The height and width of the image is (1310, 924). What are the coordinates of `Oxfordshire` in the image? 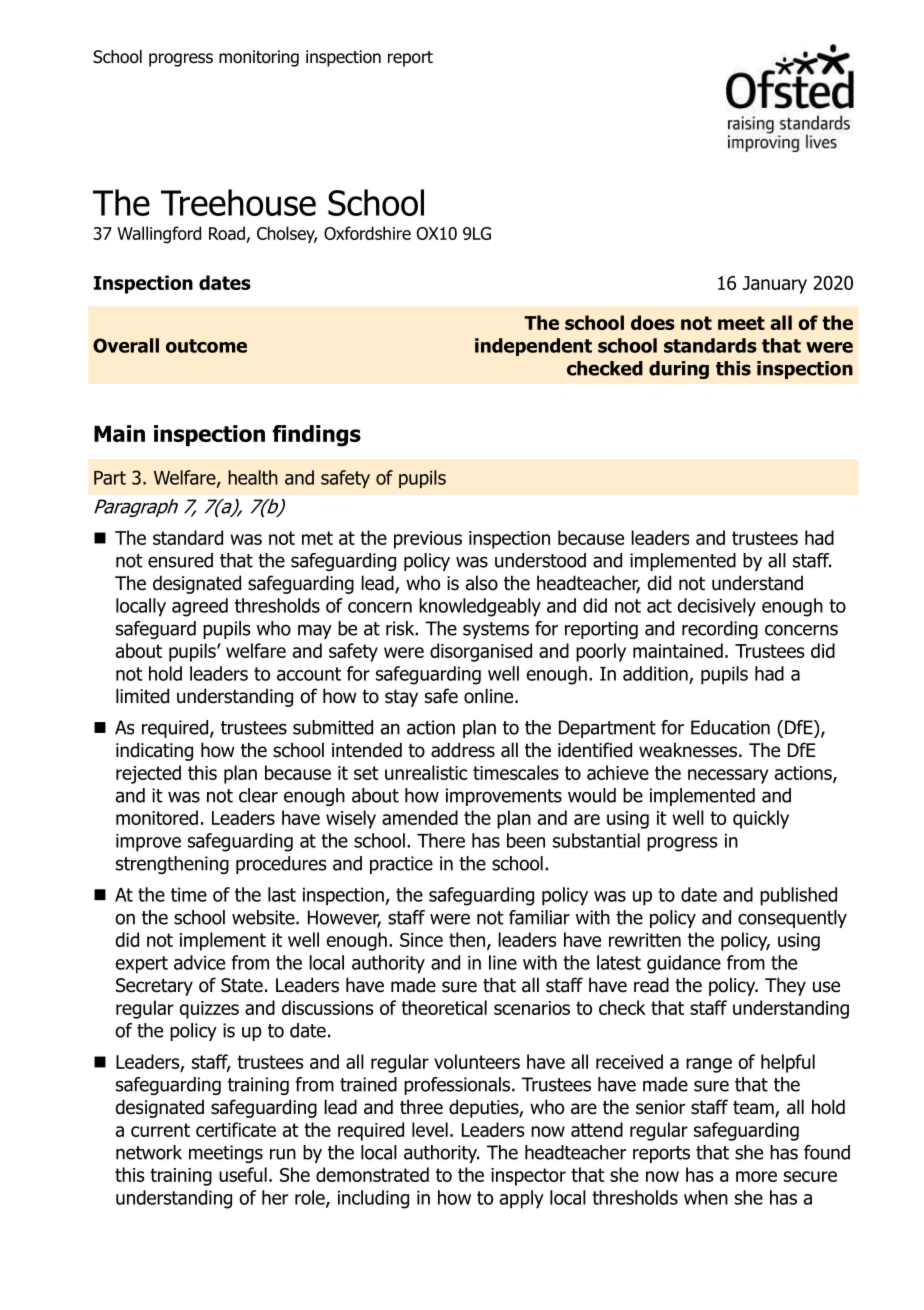 It's located at (367, 233).
